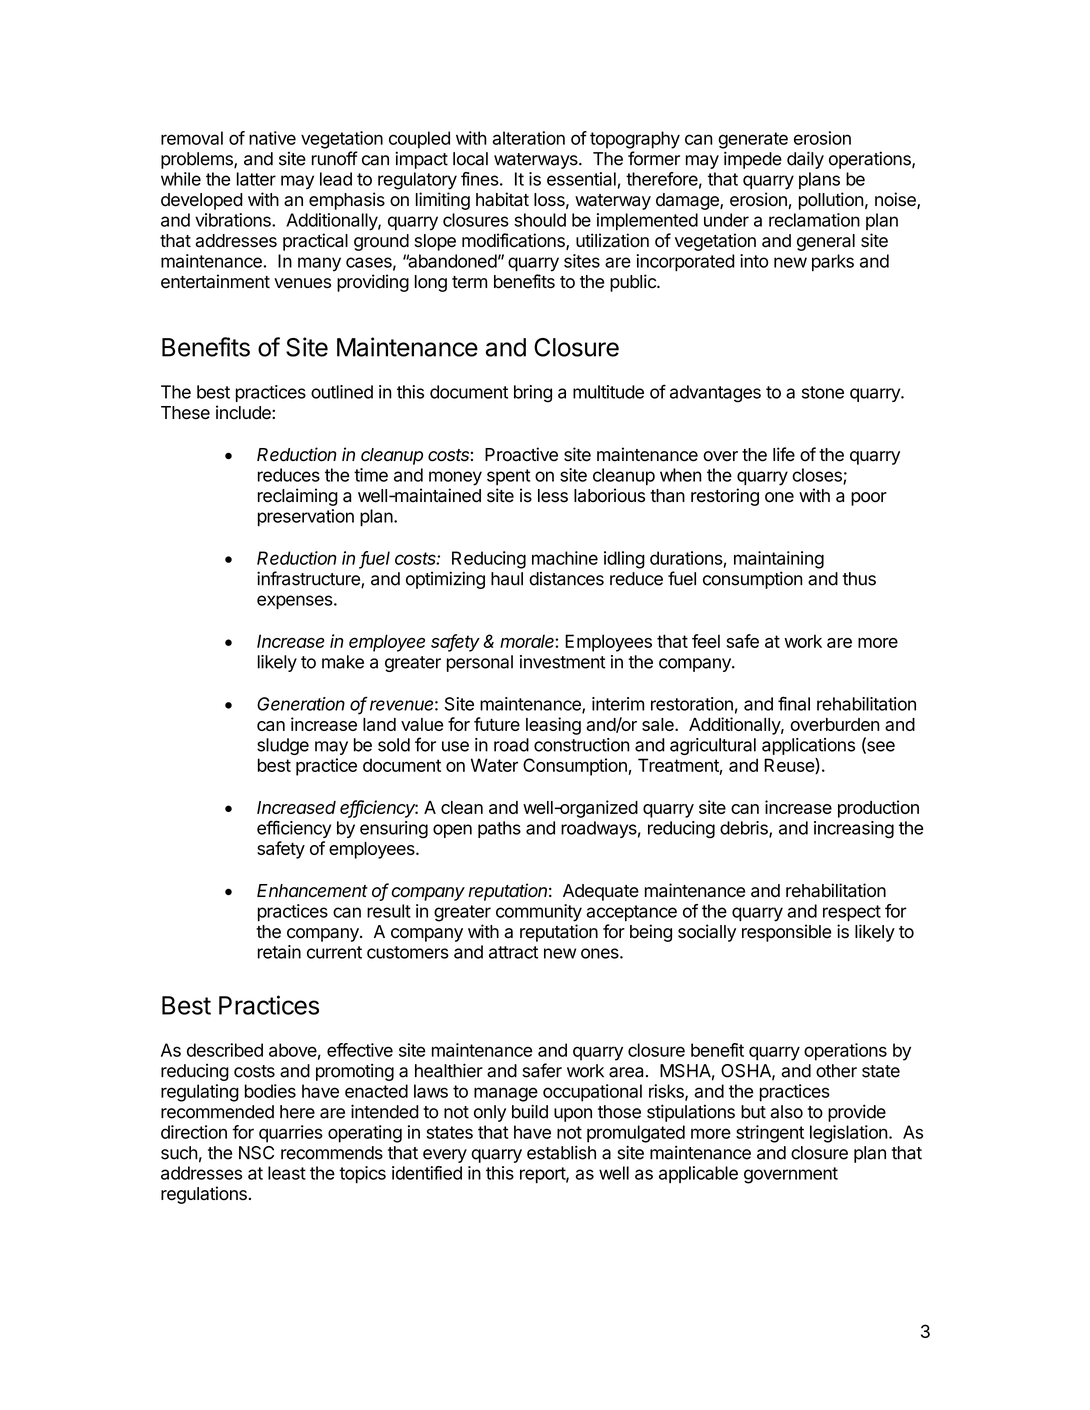 This screenshot has width=1090, height=1410. I want to click on latter, so click(256, 179).
